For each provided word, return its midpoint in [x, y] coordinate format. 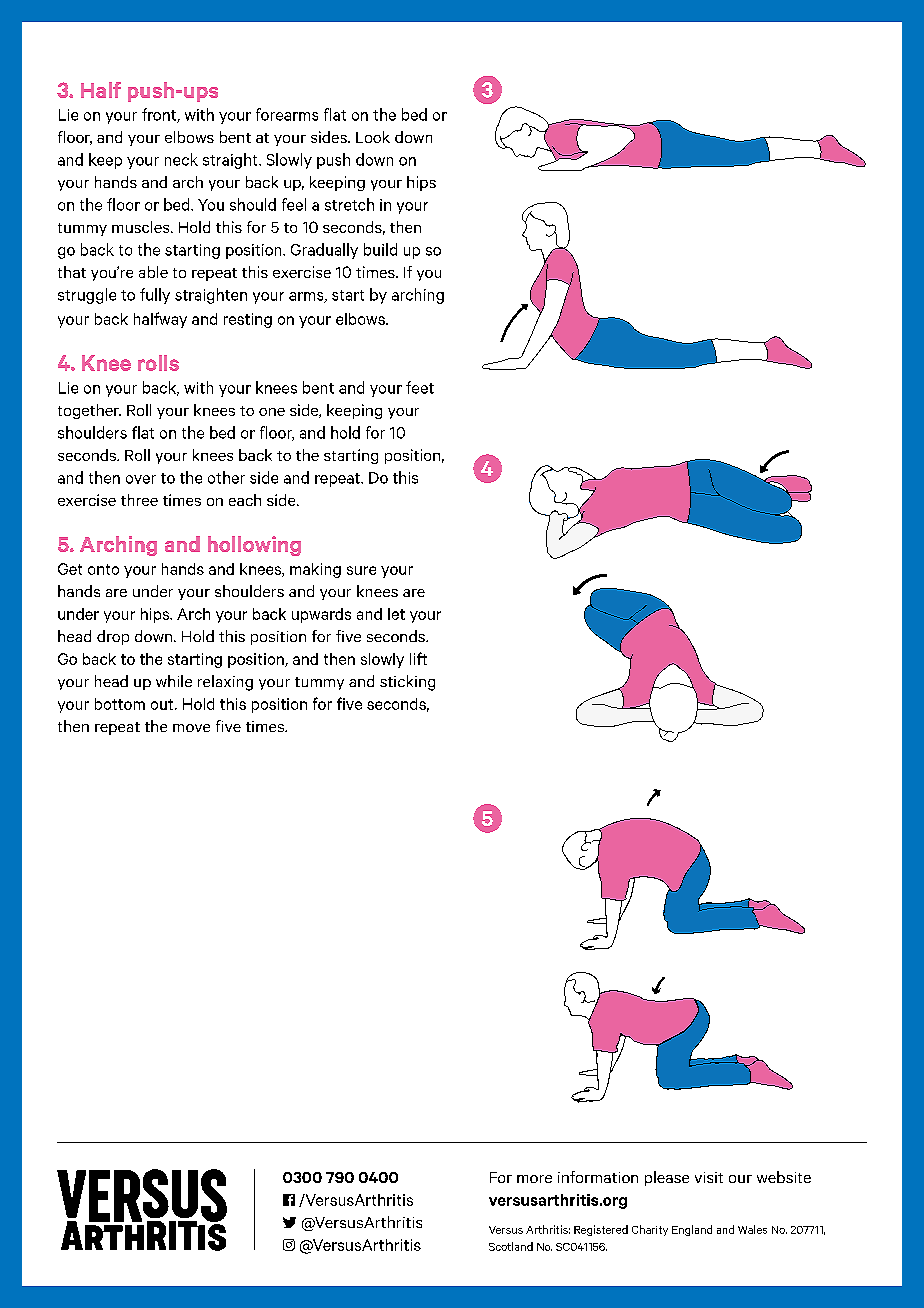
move [191, 728]
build [380, 249]
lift [418, 658]
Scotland [511, 1246]
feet [420, 387]
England [692, 1230]
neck [181, 159]
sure [361, 570]
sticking [407, 683]
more [534, 1179]
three [139, 500]
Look [373, 137]
